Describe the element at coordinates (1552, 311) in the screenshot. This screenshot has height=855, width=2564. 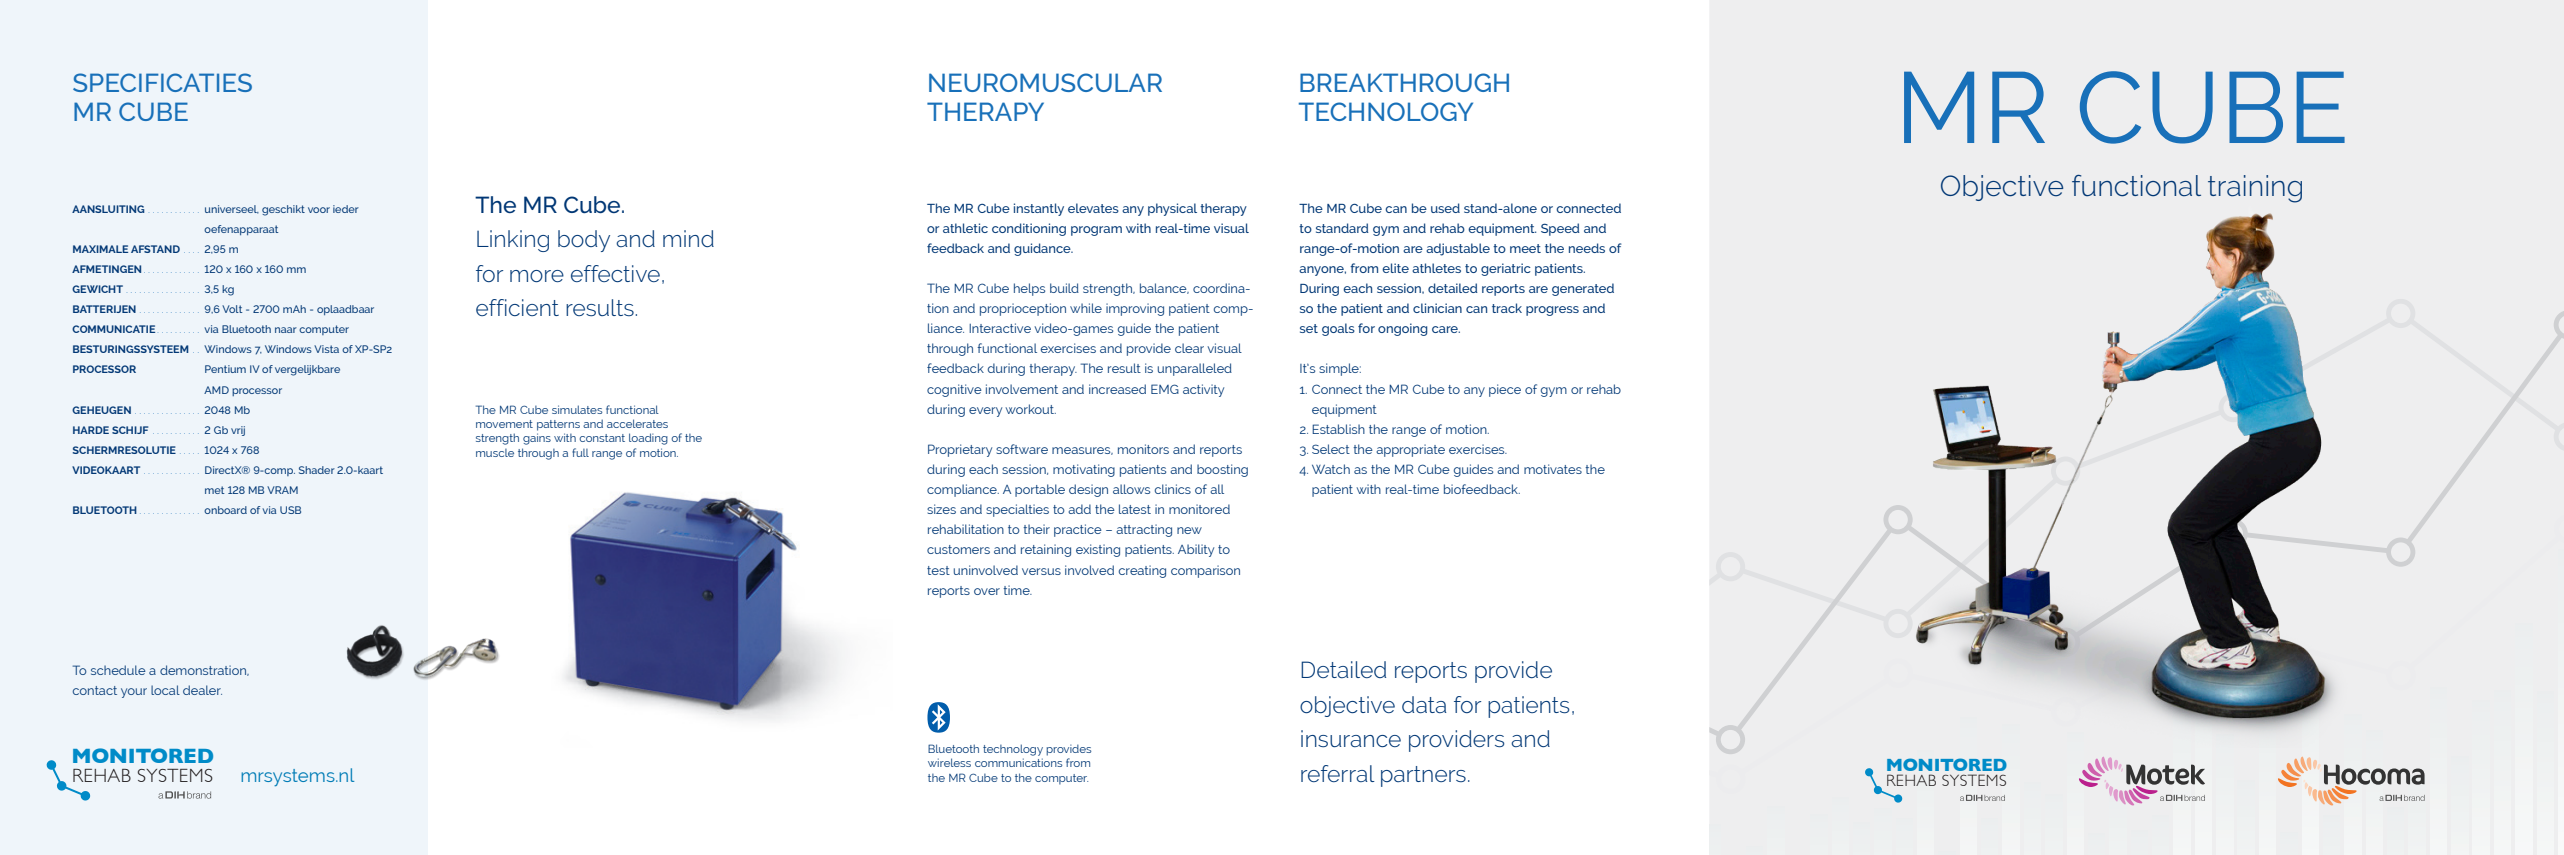
I see `progress` at that location.
